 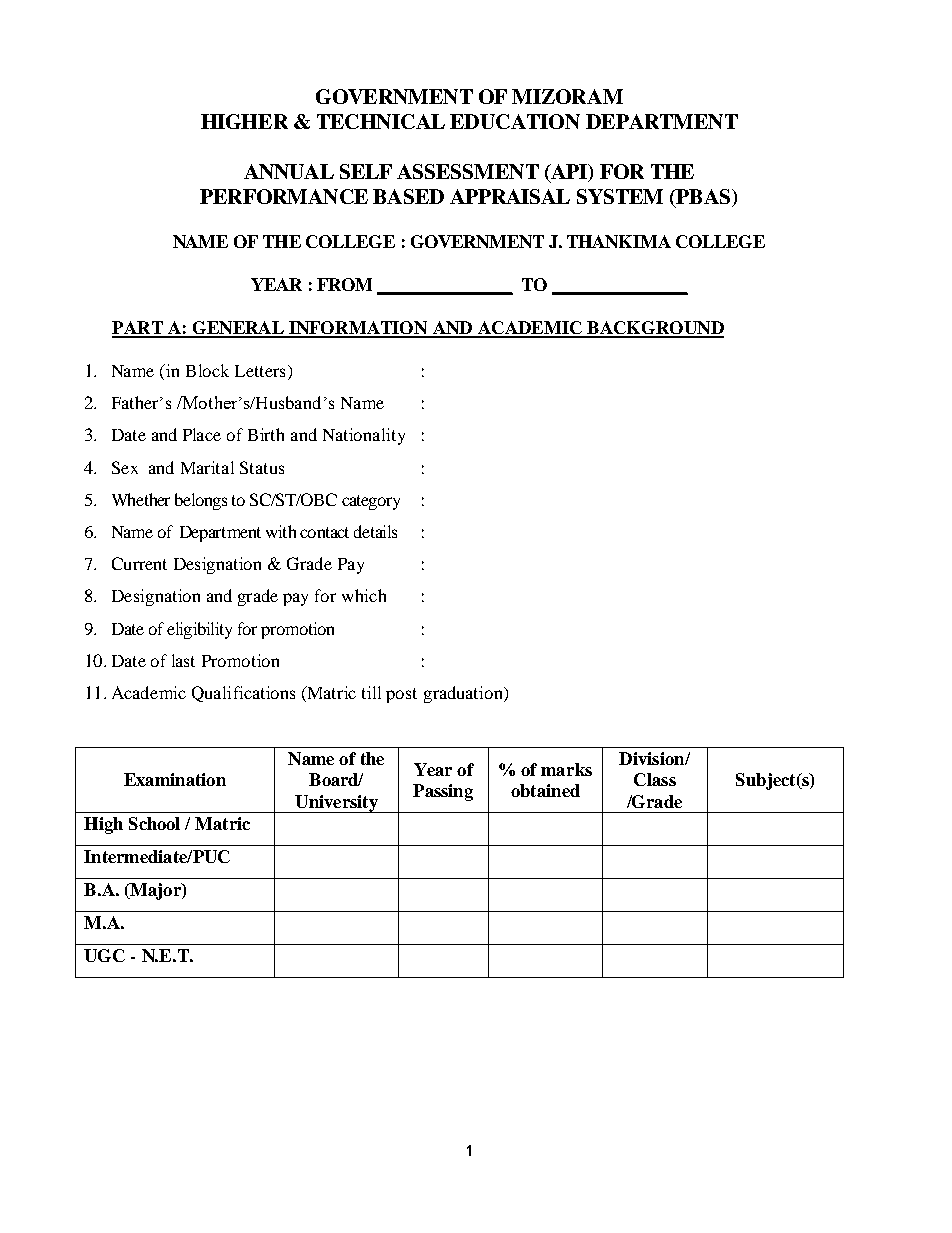 What do you see at coordinates (364, 436) in the screenshot?
I see `Nationality` at bounding box center [364, 436].
